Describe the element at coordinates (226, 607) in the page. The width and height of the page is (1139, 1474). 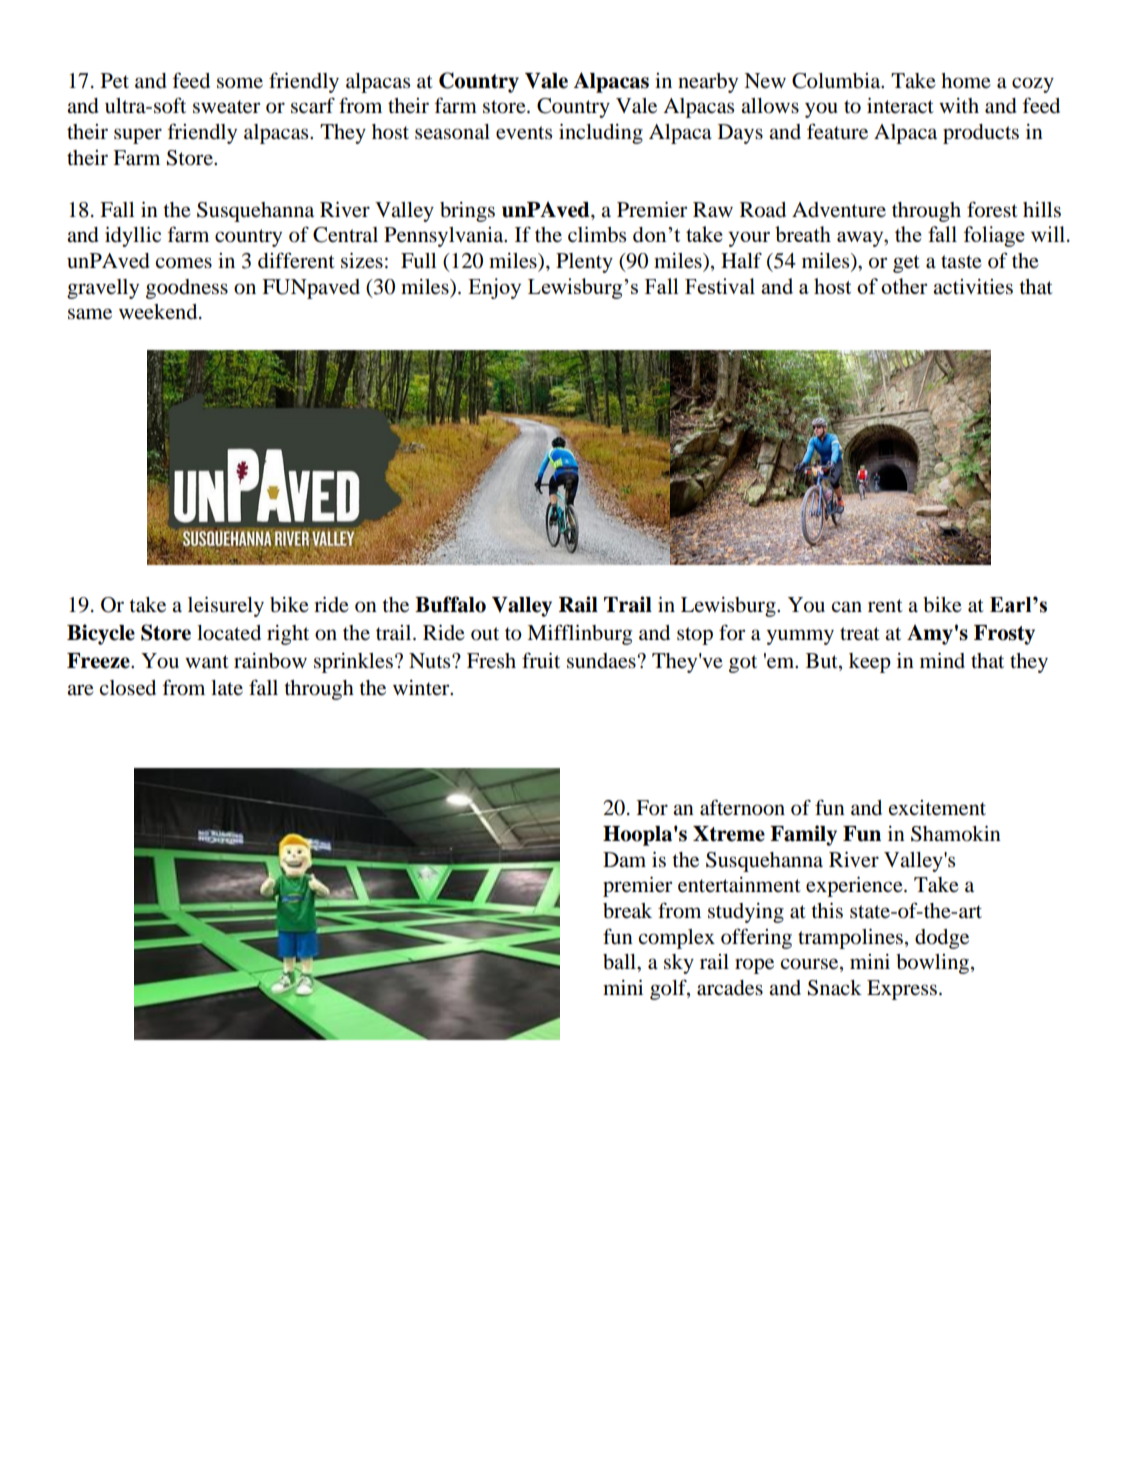
I see `leisurely` at that location.
